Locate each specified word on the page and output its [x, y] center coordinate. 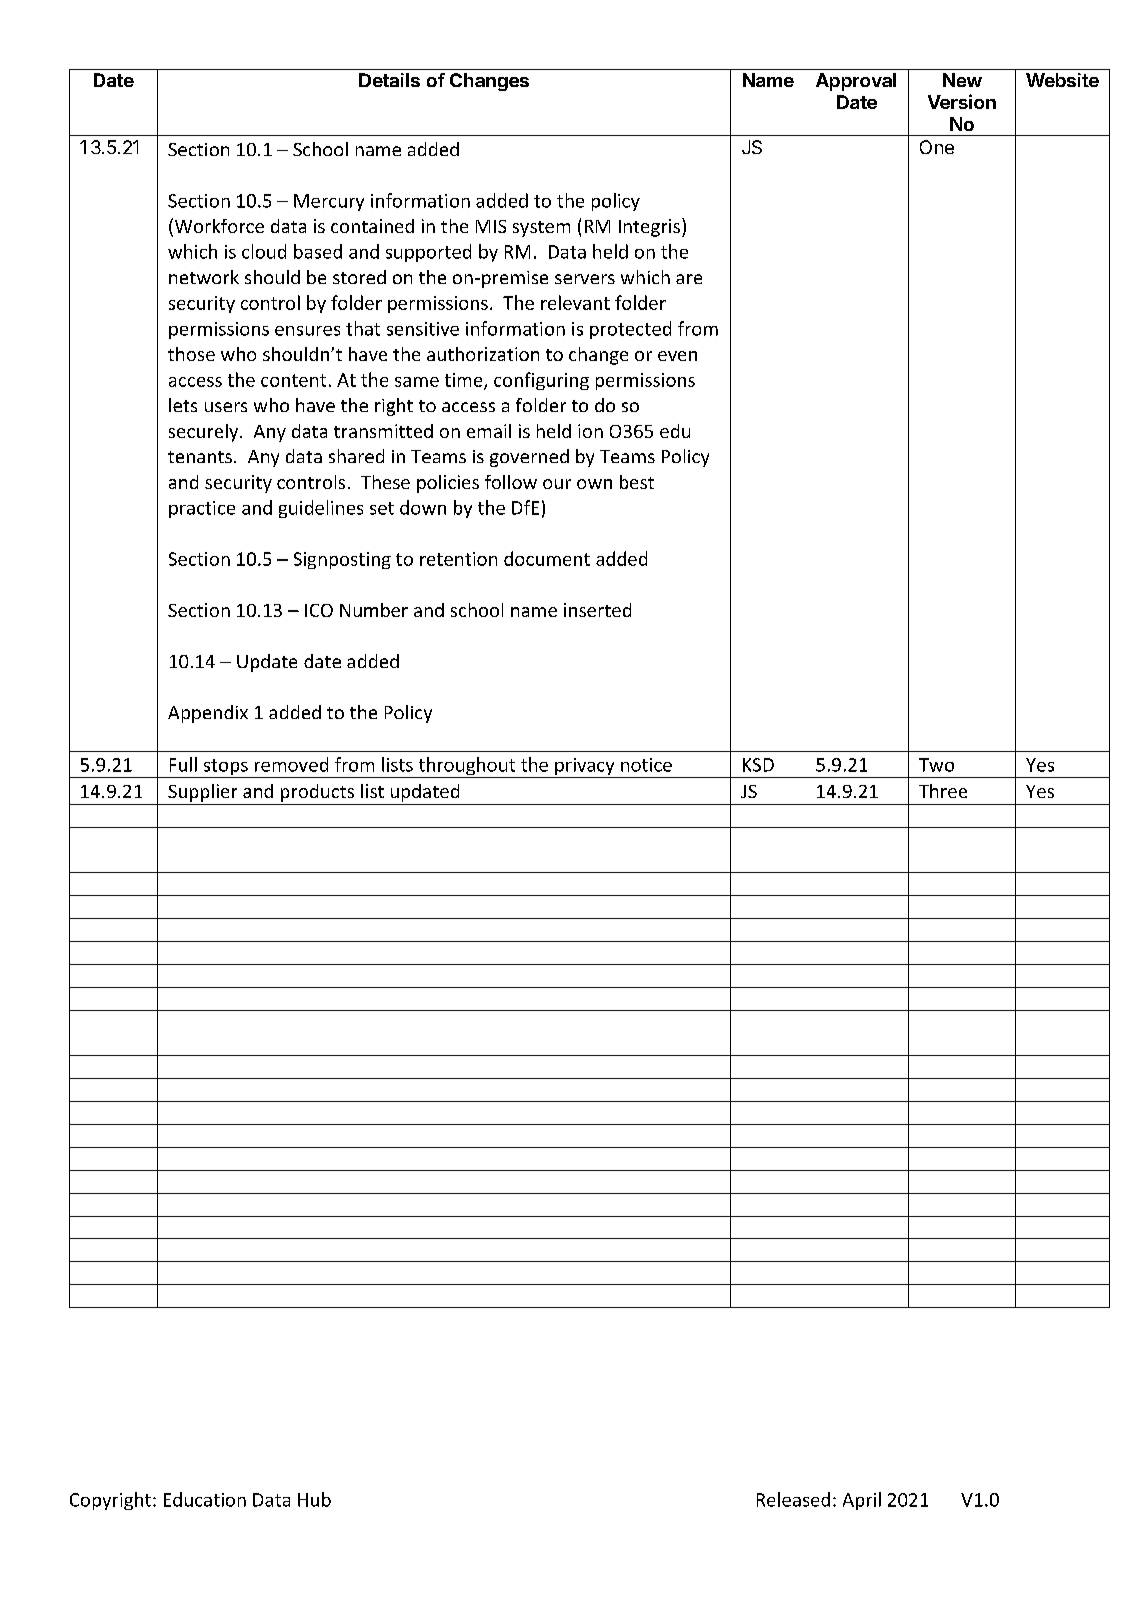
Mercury [329, 202]
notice [646, 765]
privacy [585, 768]
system [541, 229]
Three [943, 791]
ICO [319, 610]
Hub [314, 1499]
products [317, 793]
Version [962, 101]
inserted [597, 610]
